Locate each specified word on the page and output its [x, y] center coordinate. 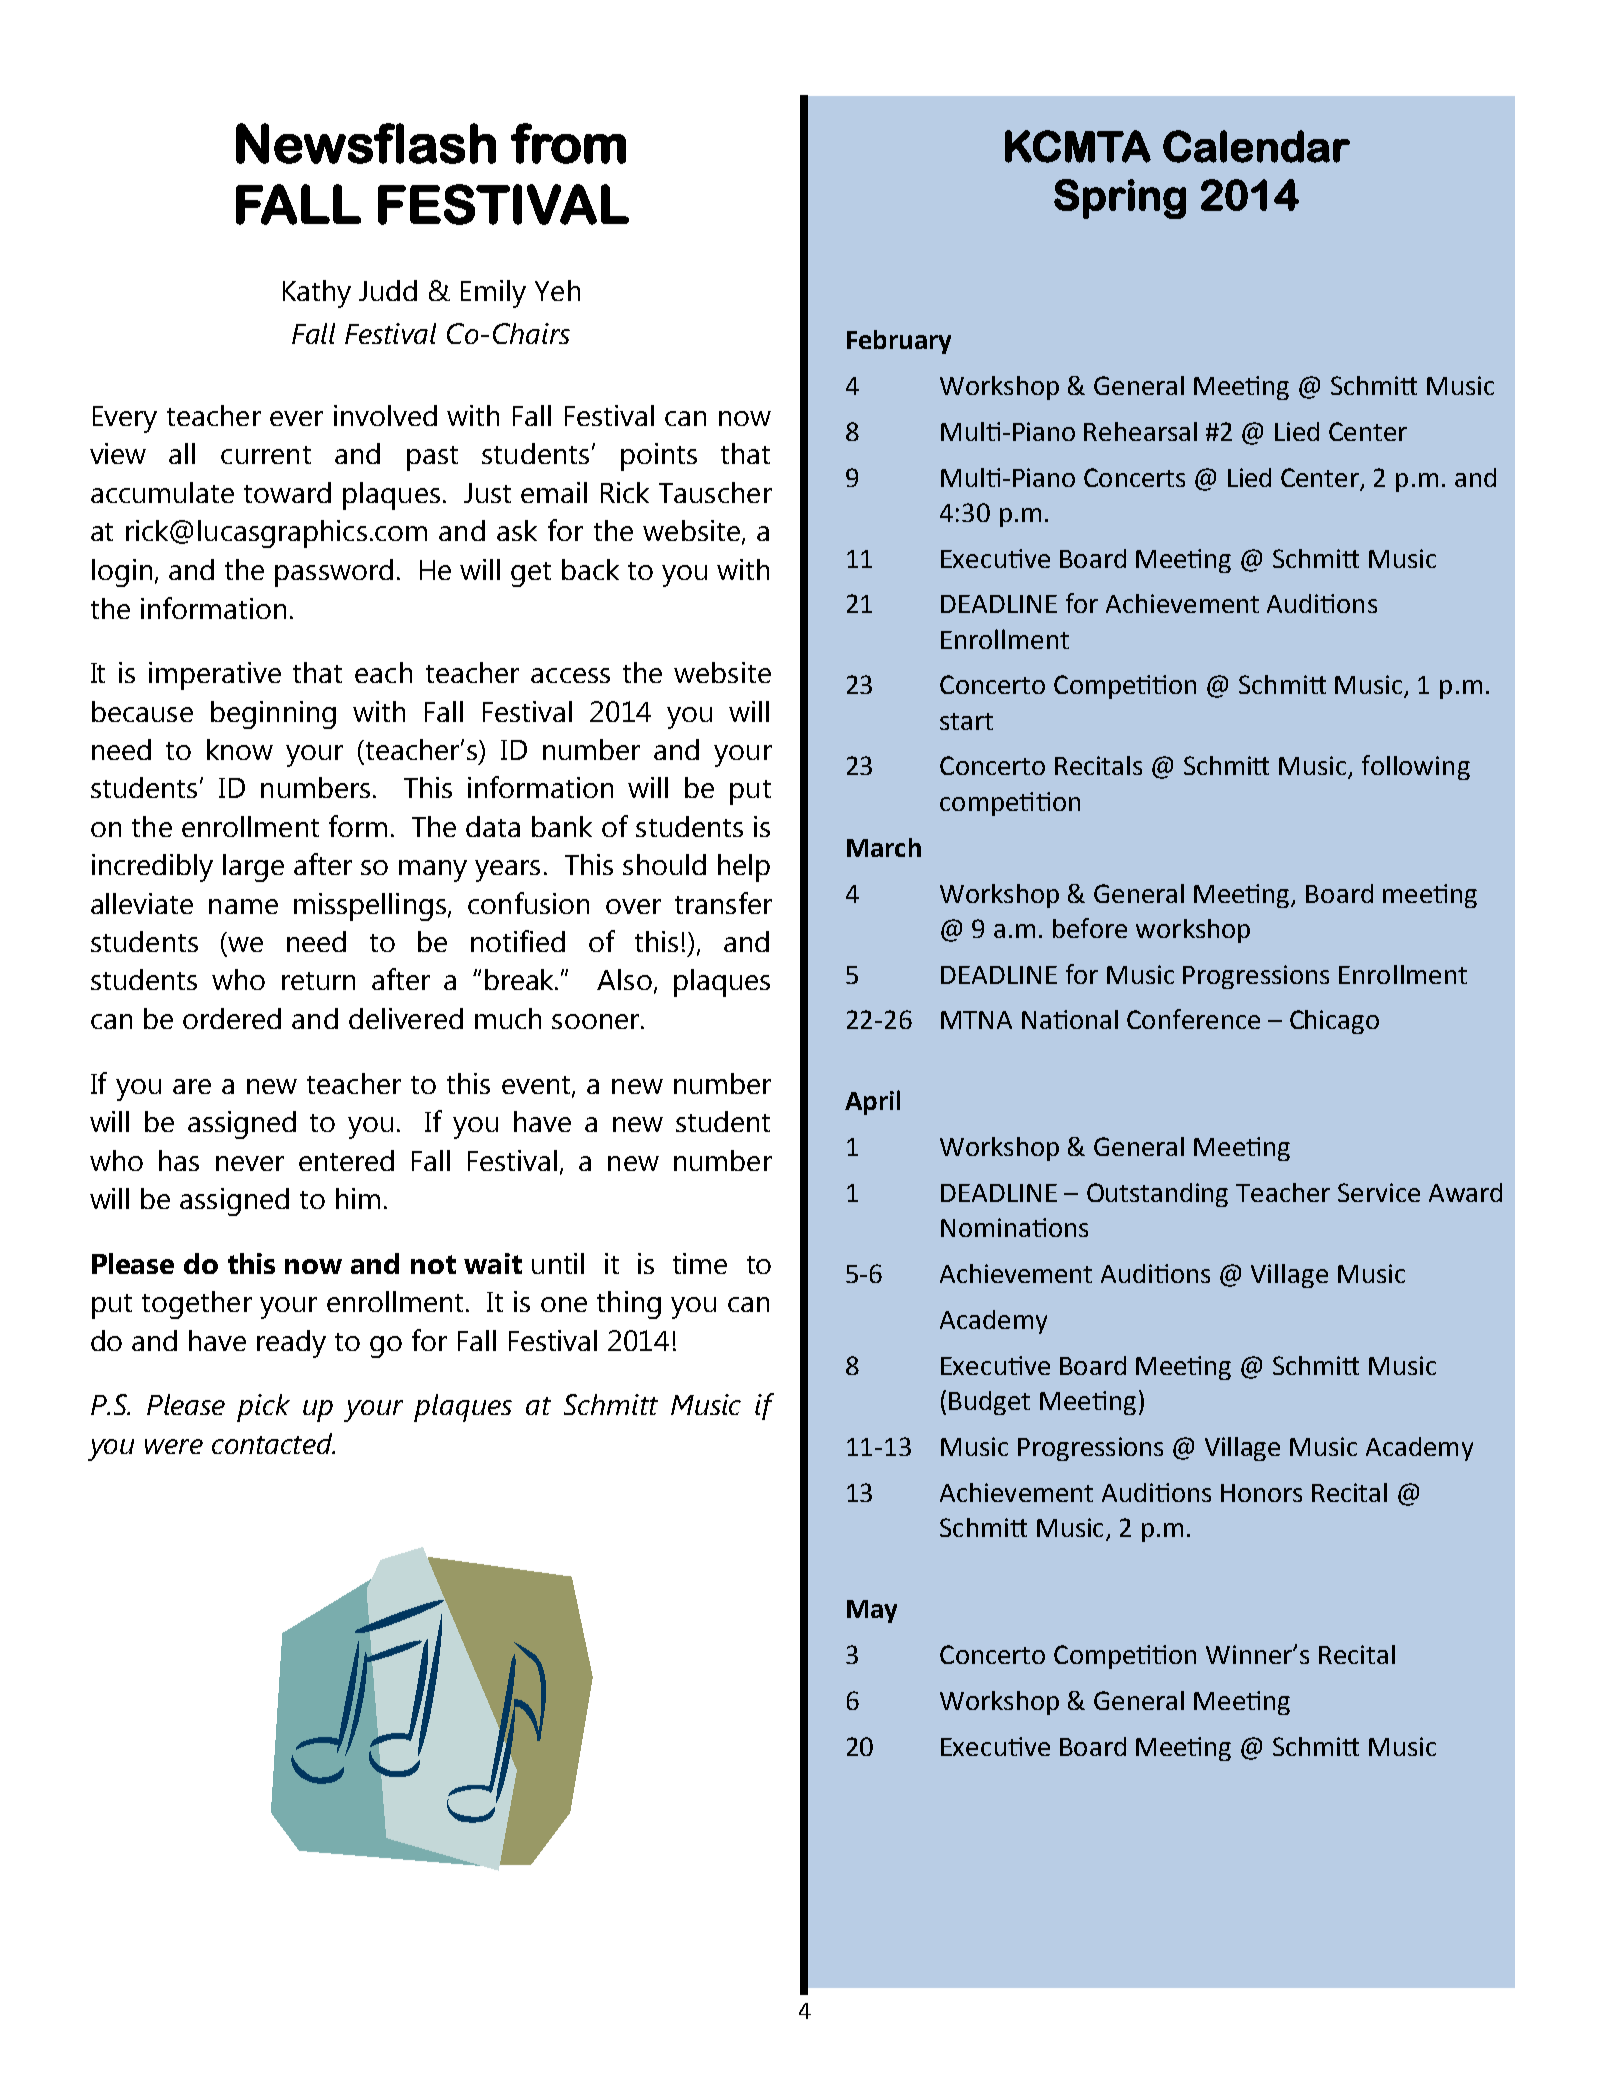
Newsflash [366, 143]
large [253, 868]
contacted [273, 1443]
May [872, 1611]
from [568, 143]
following [1416, 767]
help [744, 868]
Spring [1120, 199]
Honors [1261, 1493]
